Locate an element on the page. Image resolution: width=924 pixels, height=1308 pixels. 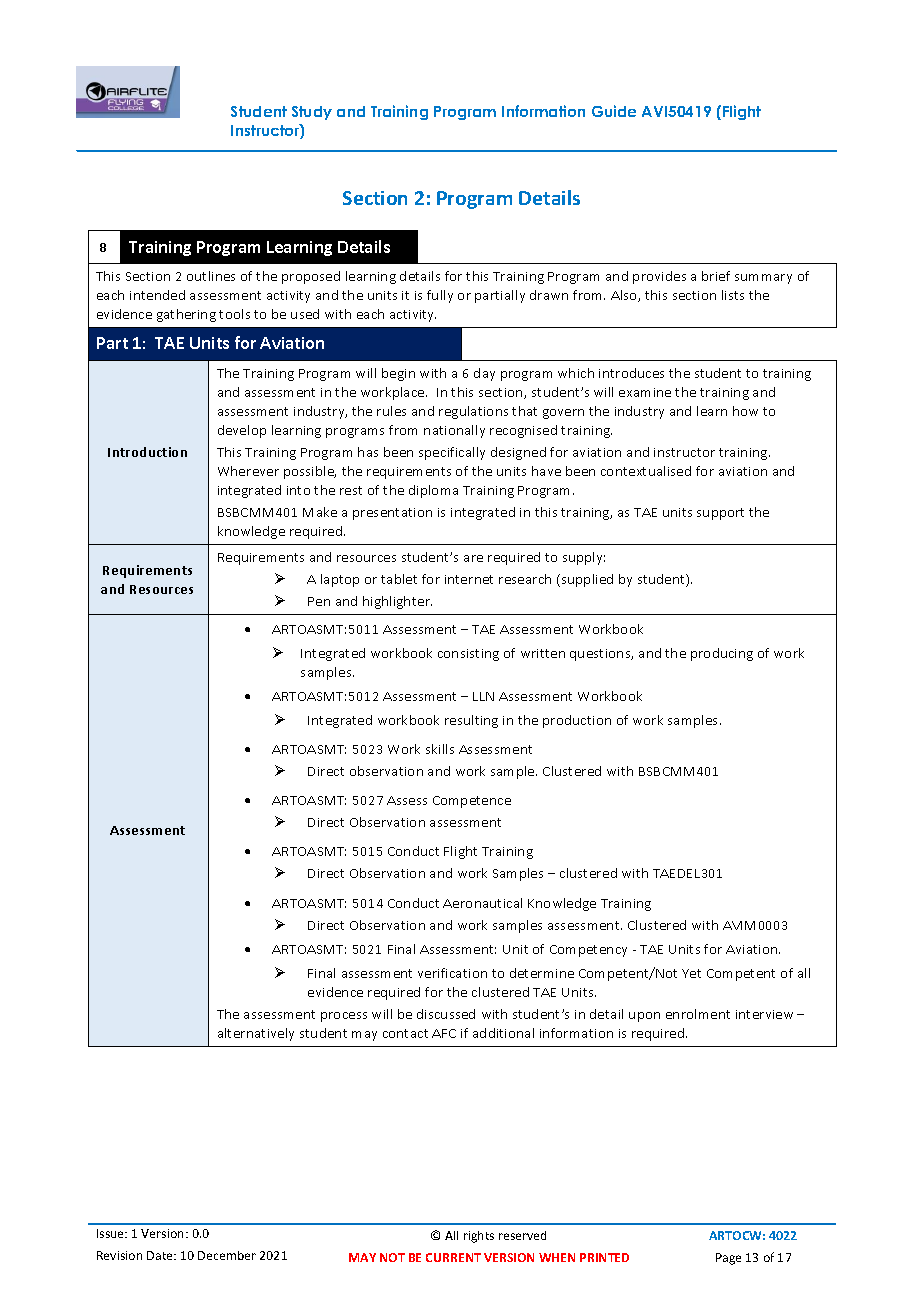
Study is located at coordinates (312, 113).
